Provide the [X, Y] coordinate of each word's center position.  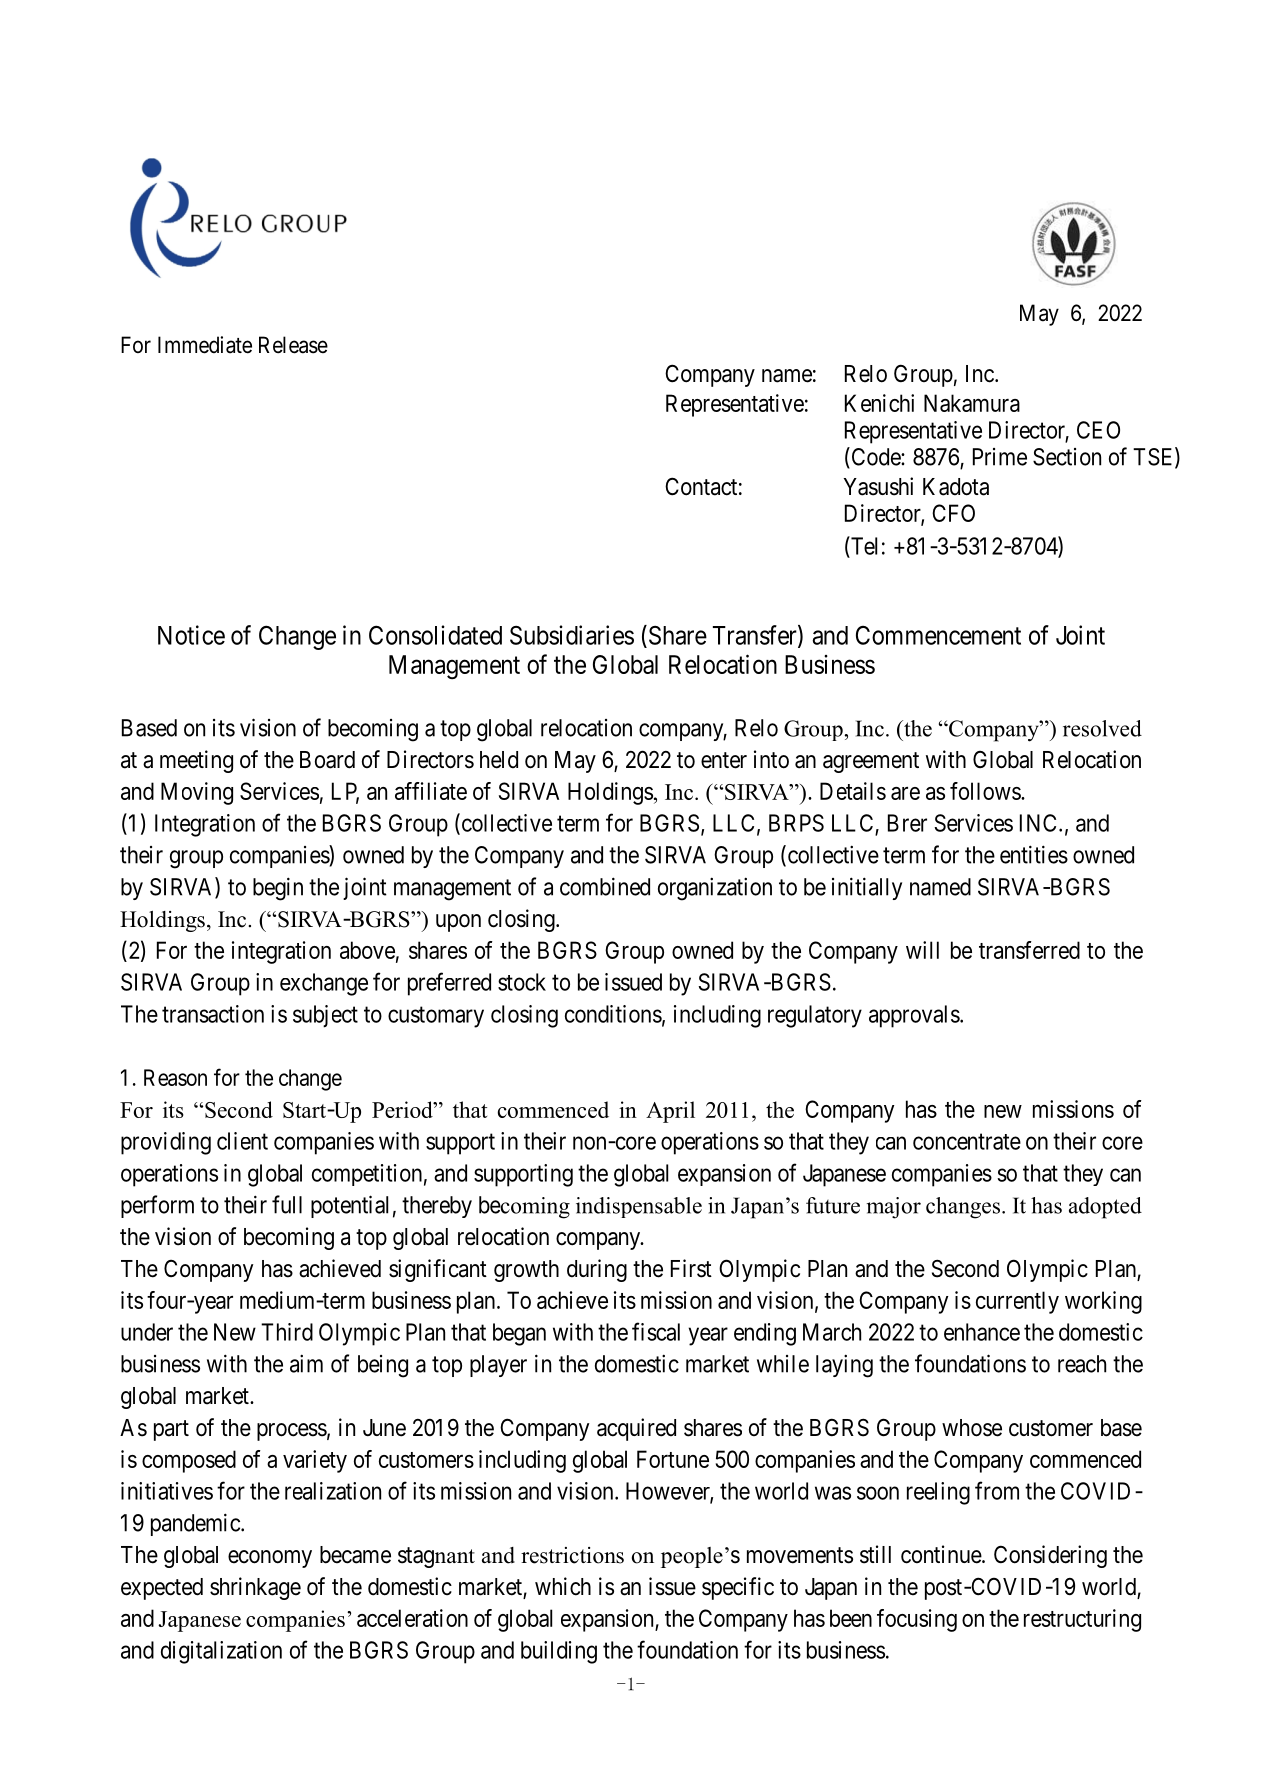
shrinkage [255, 1588]
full [287, 1204]
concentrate [967, 1142]
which [563, 1586]
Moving [197, 793]
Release [293, 345]
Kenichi [879, 403]
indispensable [639, 1207]
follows [986, 791]
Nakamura [972, 403]
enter [724, 760]
